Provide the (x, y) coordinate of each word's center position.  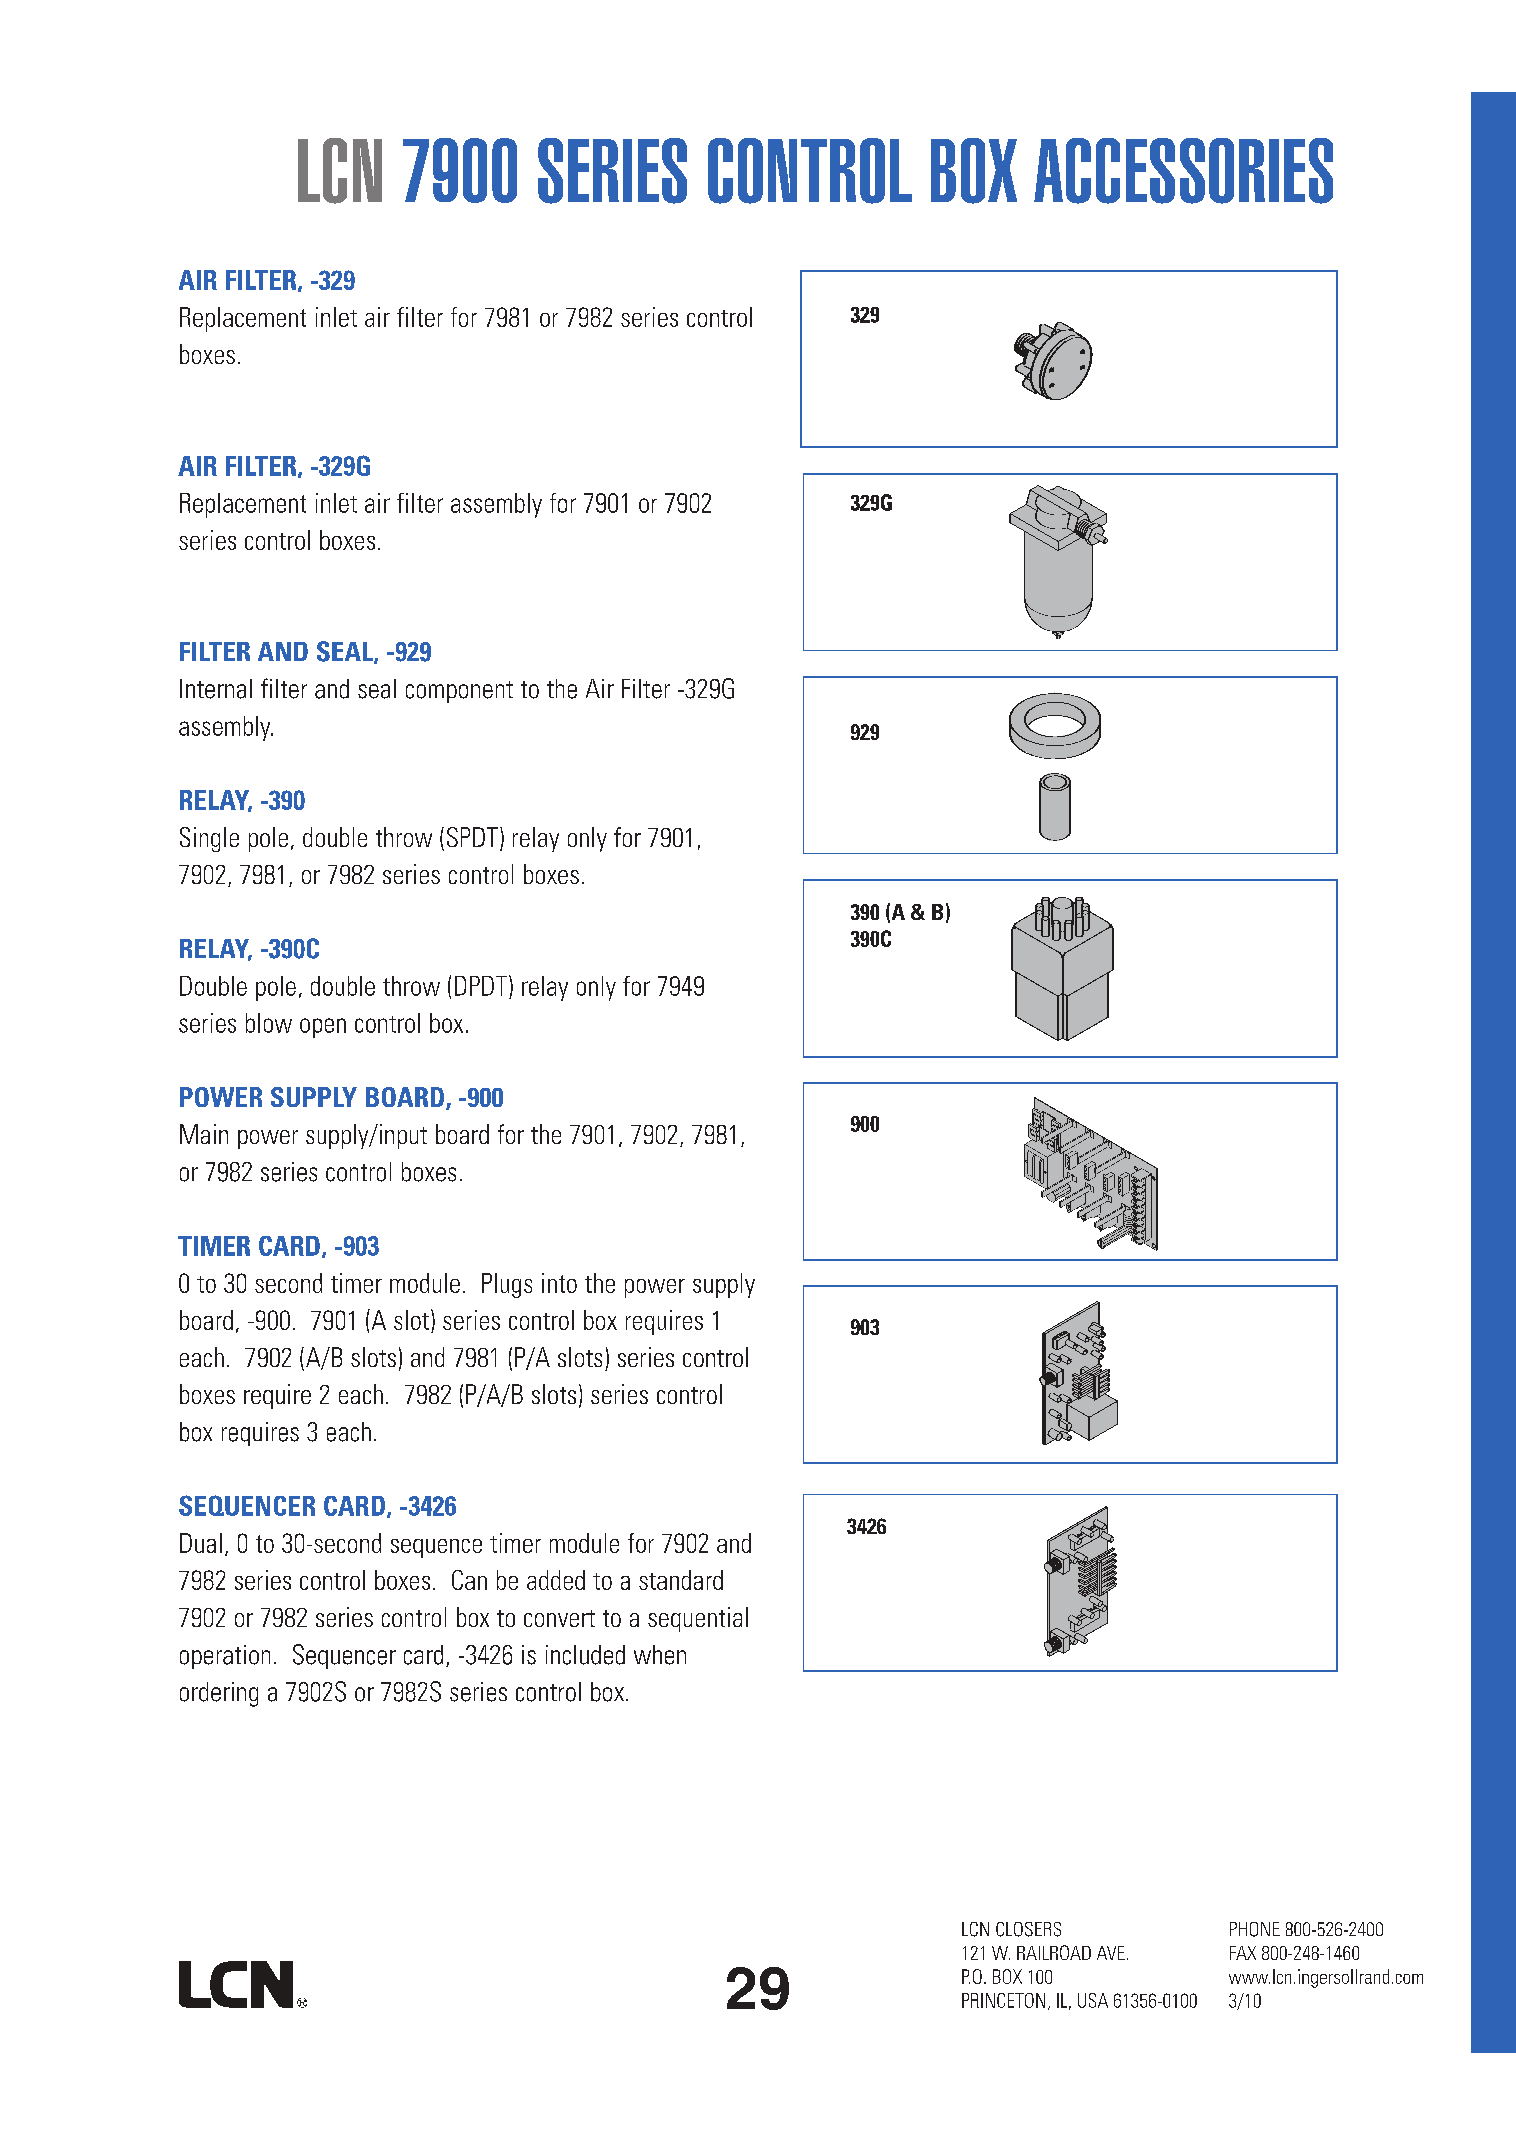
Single (209, 839)
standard (681, 1580)
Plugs (507, 1285)
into (559, 1283)
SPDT (472, 837)
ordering (219, 1694)
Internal (216, 689)
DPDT (482, 985)
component (459, 692)
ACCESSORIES (1183, 171)
